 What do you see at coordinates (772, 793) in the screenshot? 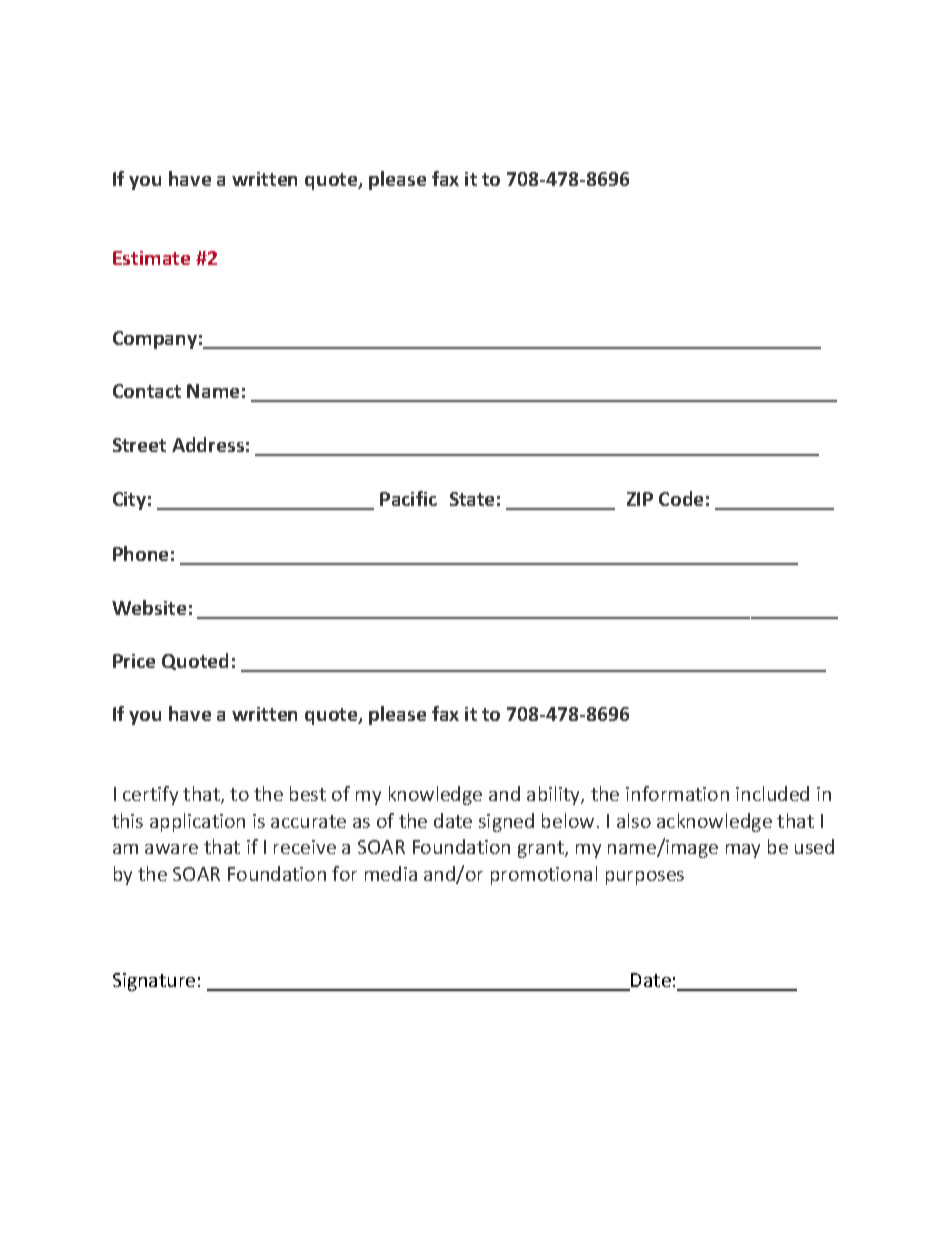
I see `included` at bounding box center [772, 793].
